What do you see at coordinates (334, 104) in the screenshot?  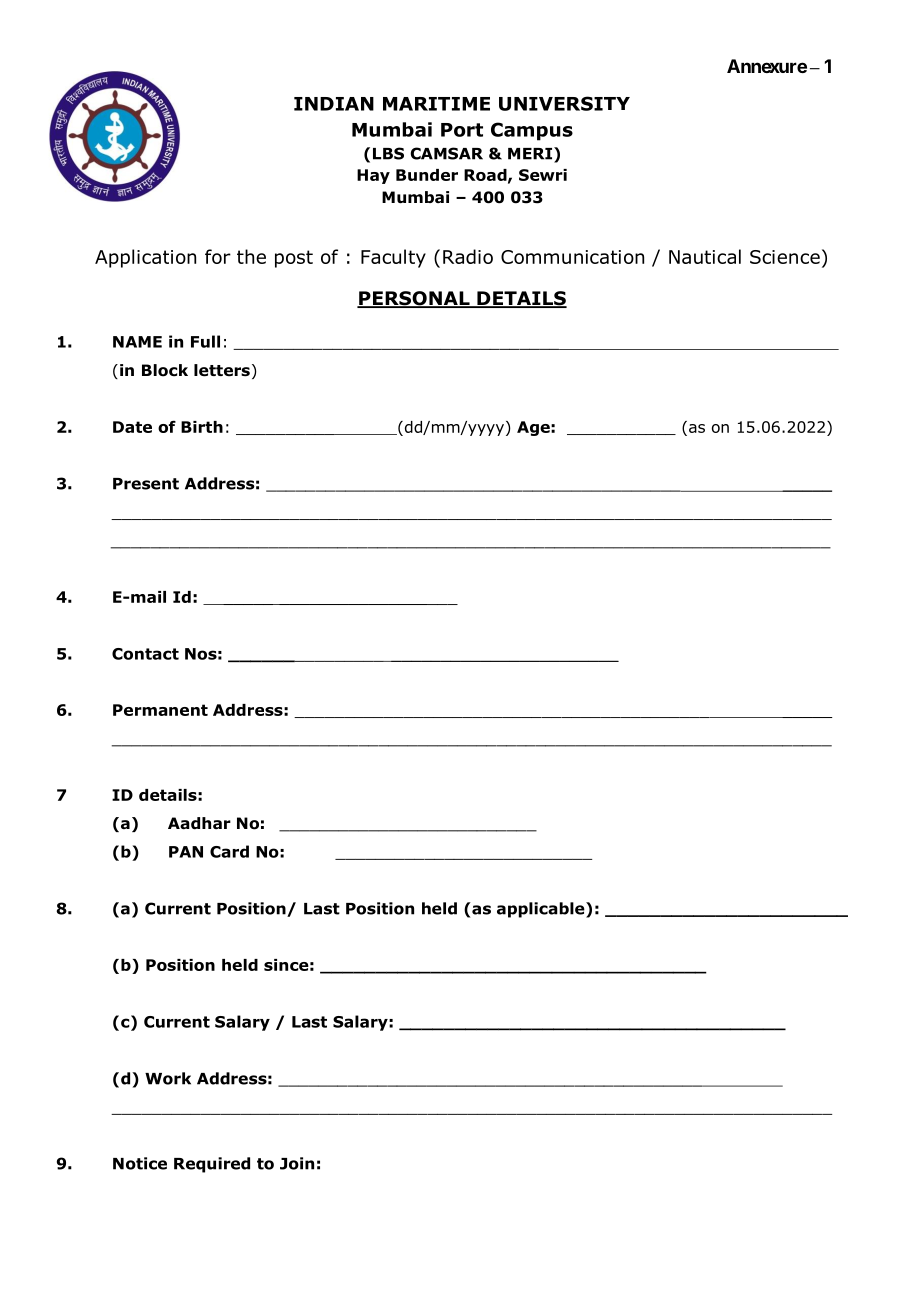 I see `INDIAN` at bounding box center [334, 104].
